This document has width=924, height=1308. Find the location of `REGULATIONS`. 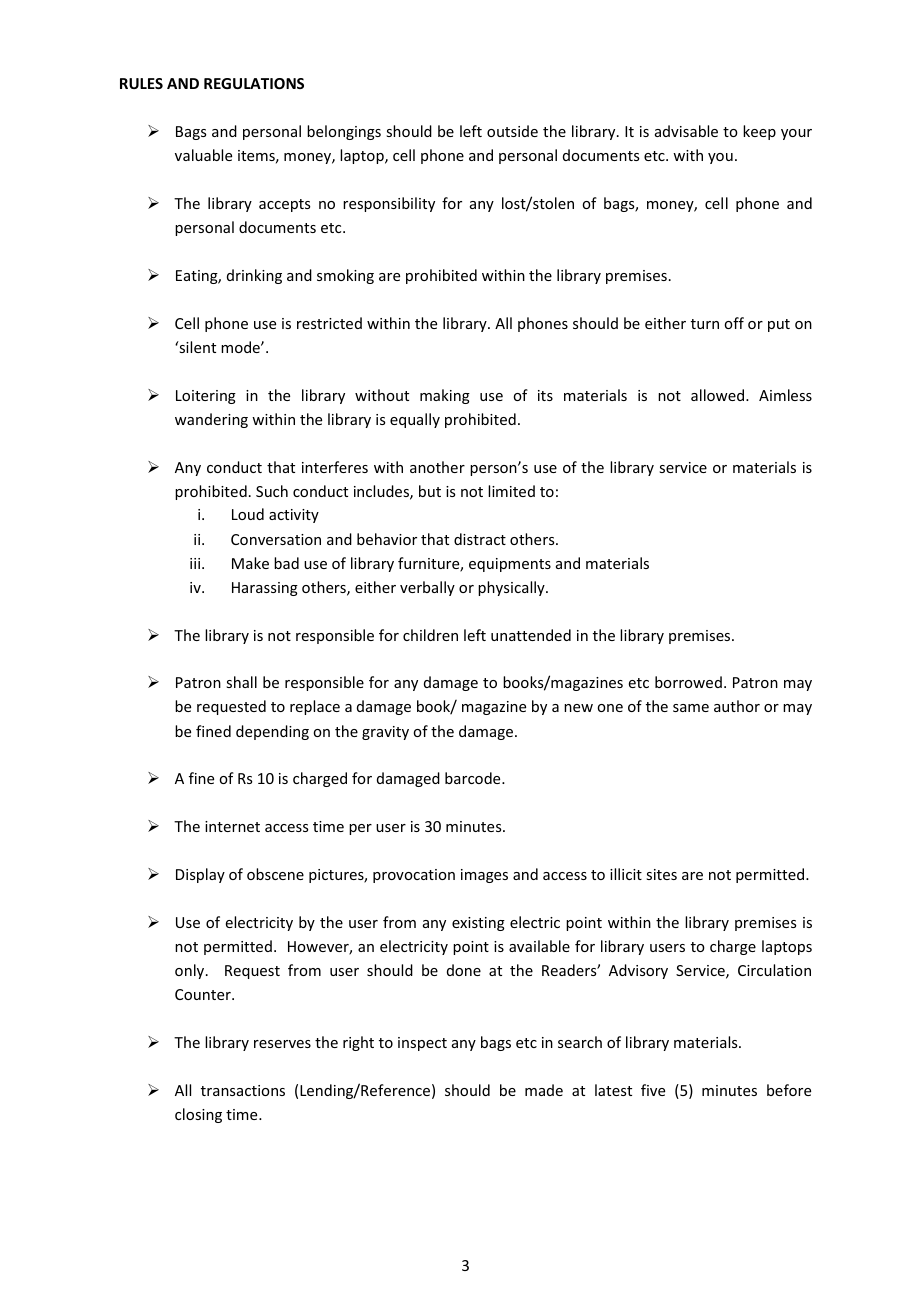

REGULATIONS is located at coordinates (254, 83).
